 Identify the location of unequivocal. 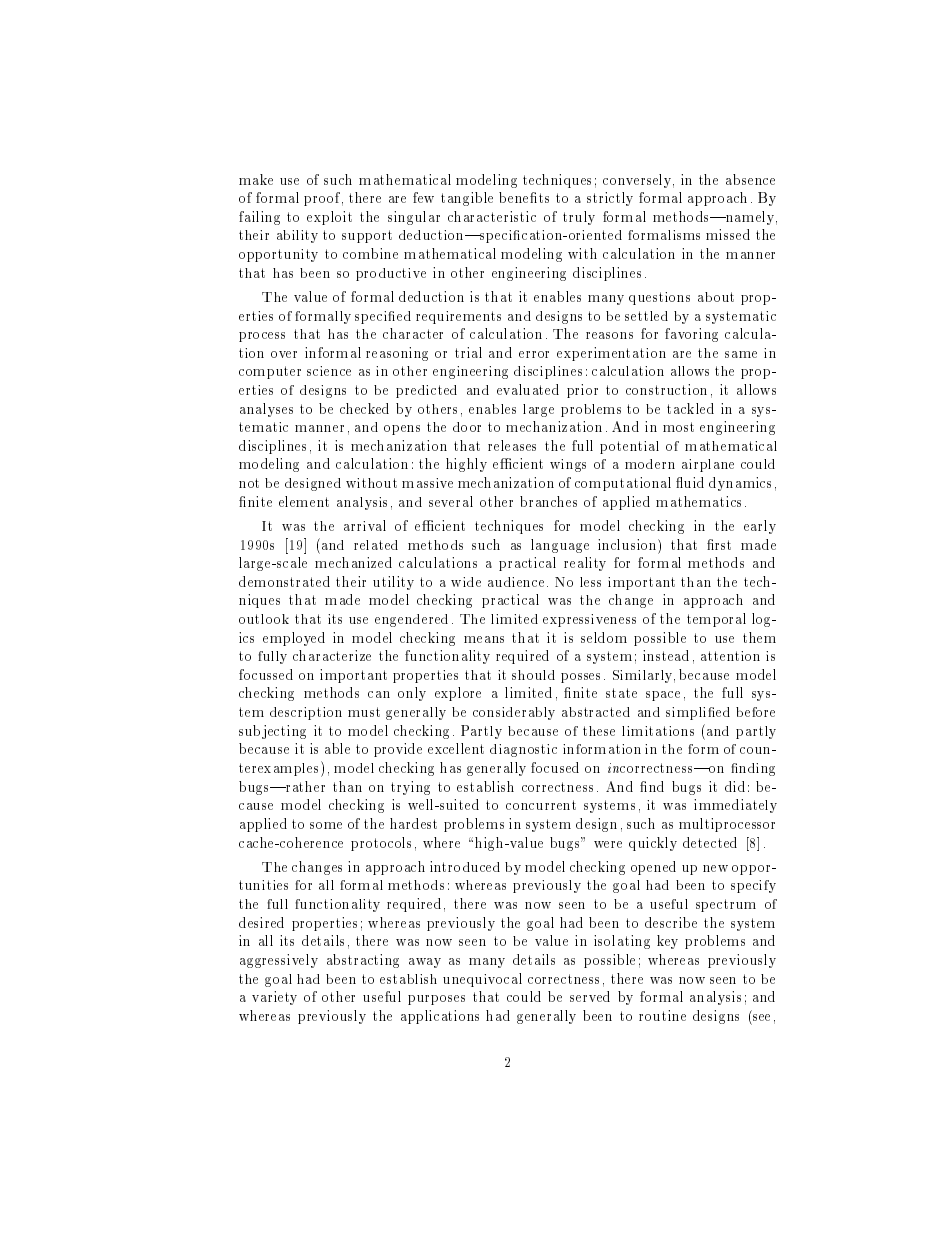
(482, 980).
